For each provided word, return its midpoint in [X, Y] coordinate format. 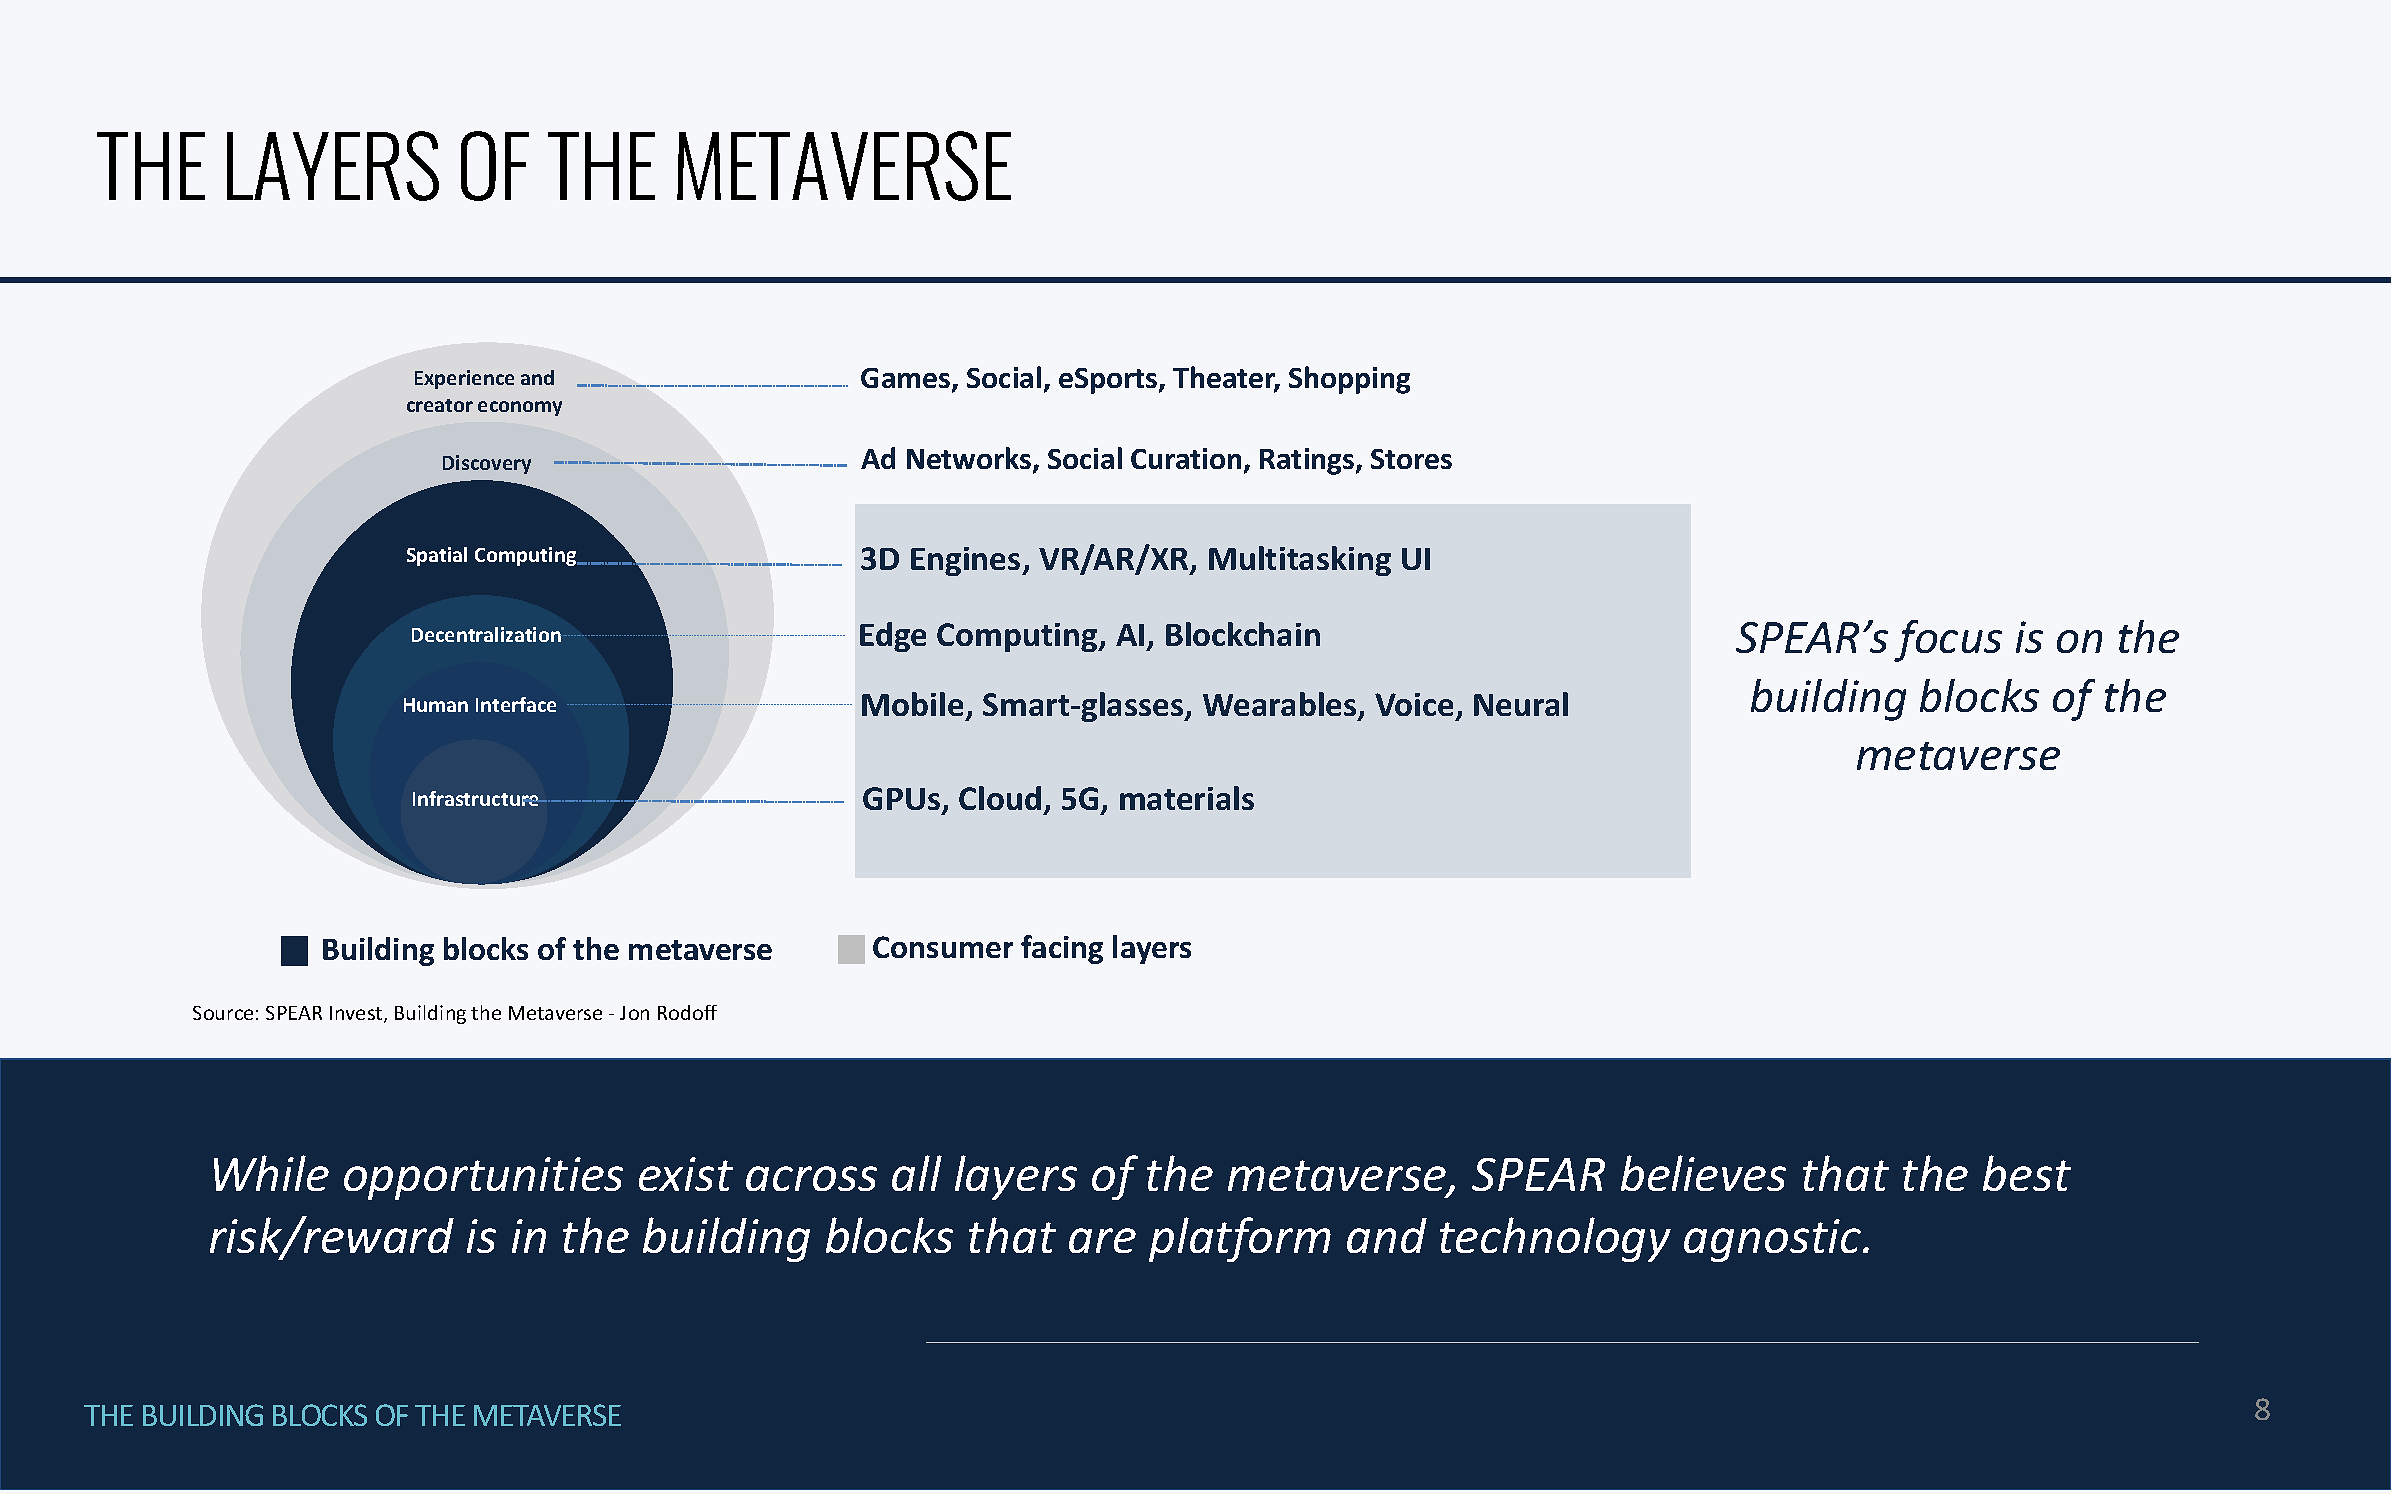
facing [1062, 949]
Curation [1186, 458]
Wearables [1281, 705]
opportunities [483, 1178]
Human [436, 705]
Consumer [943, 947]
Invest [357, 1014]
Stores [1411, 459]
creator [440, 405]
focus [1948, 641]
